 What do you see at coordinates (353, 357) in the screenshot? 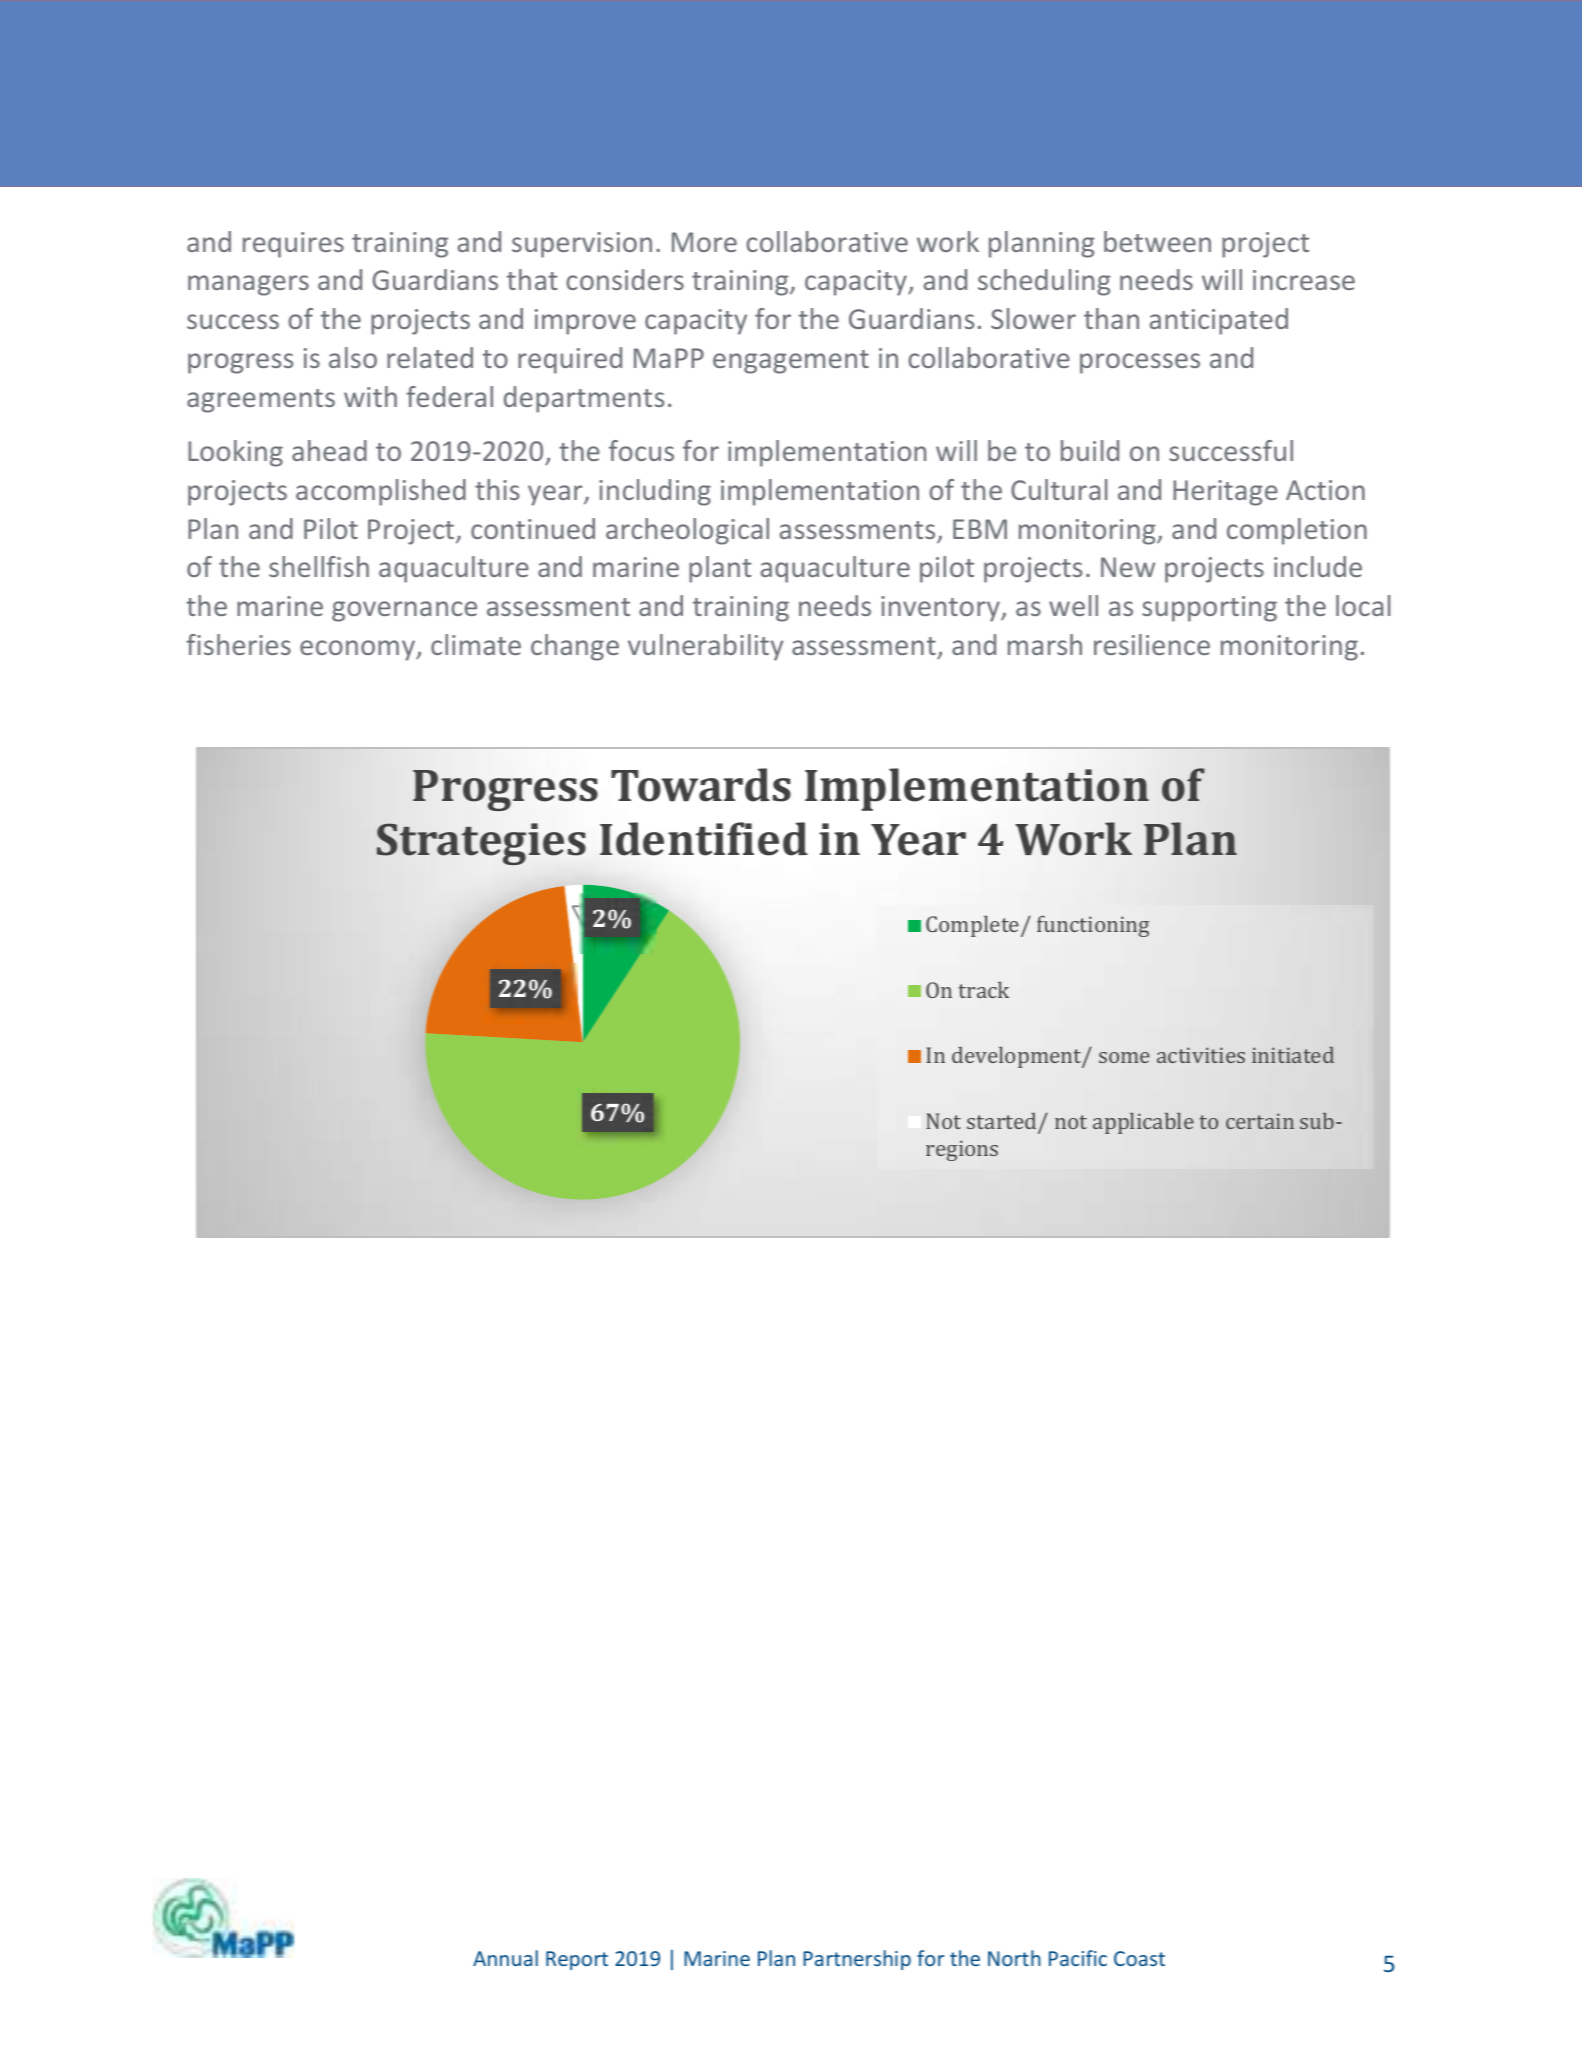
I see `also` at bounding box center [353, 357].
